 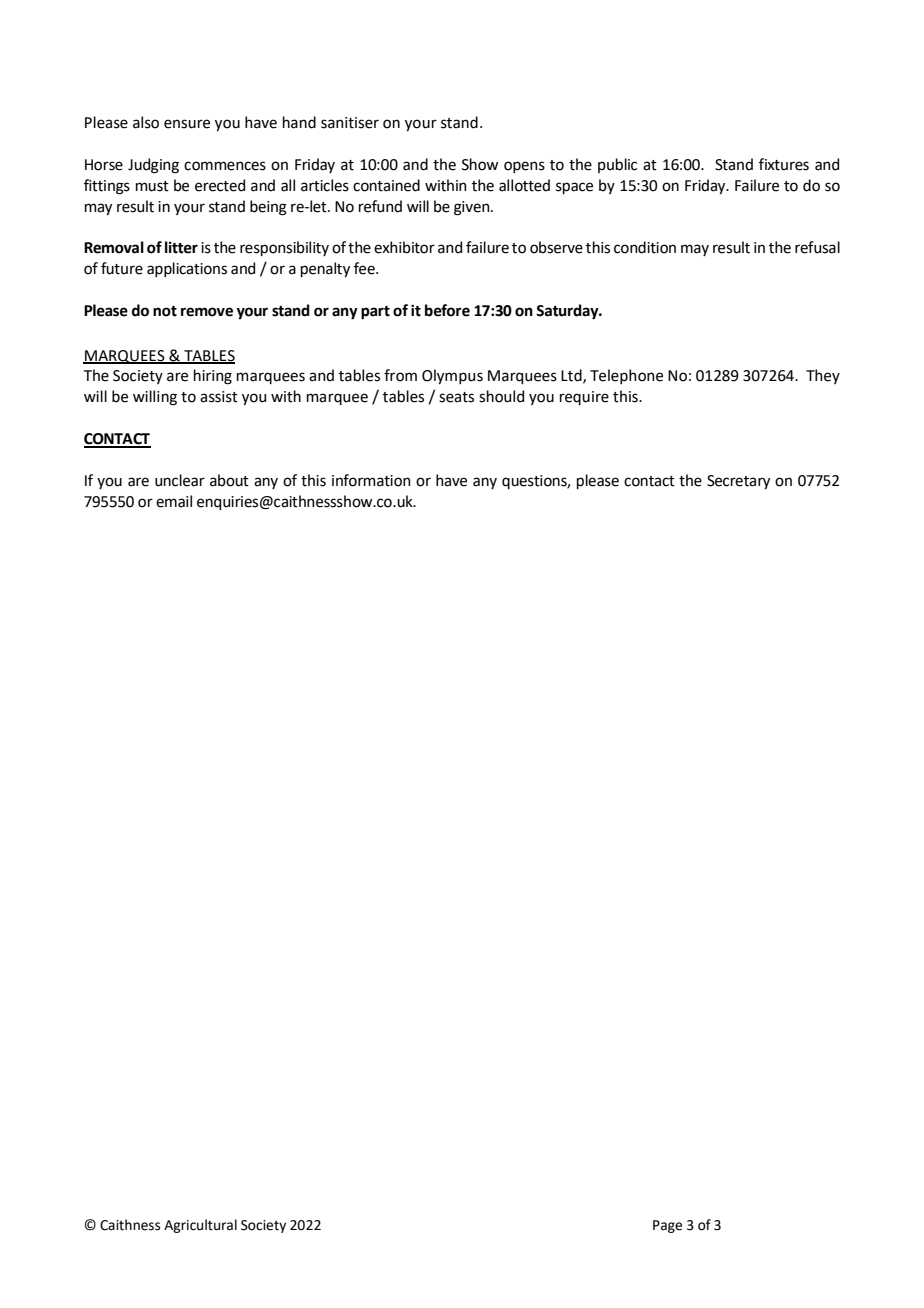 What do you see at coordinates (229, 480) in the image?
I see `about` at bounding box center [229, 480].
